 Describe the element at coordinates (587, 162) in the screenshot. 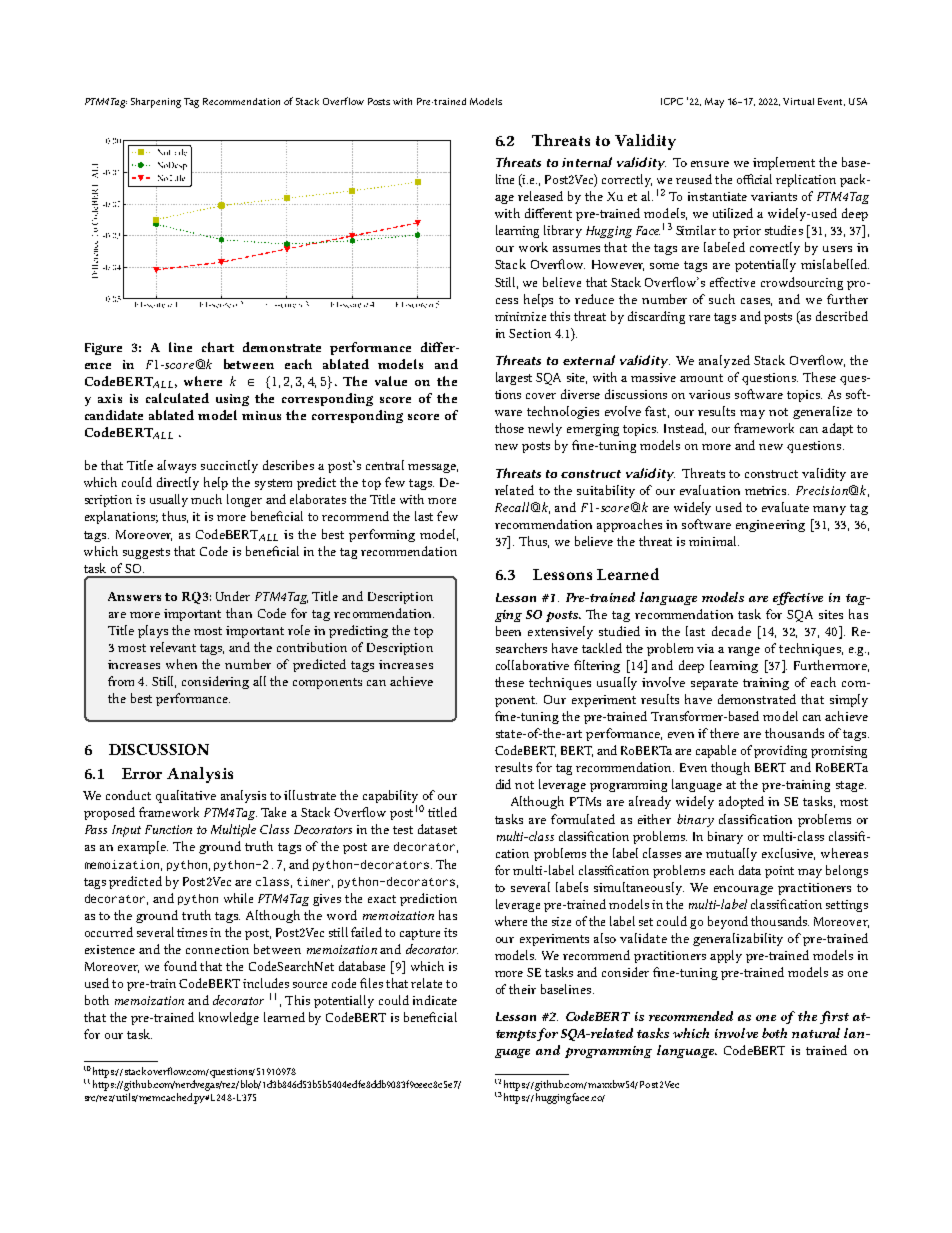

I see `internal` at that location.
